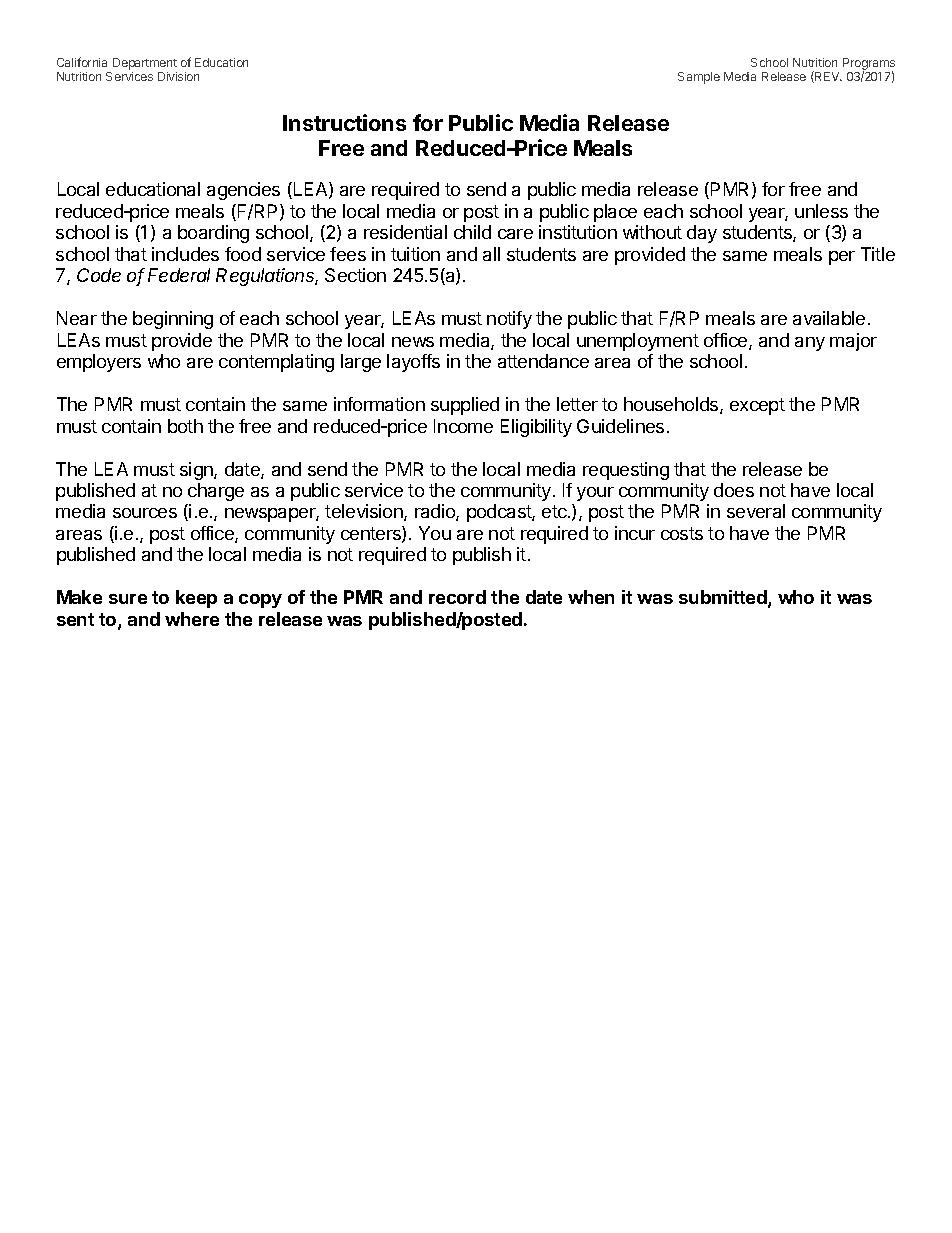 Image resolution: width=952 pixels, height=1233 pixels. Describe the element at coordinates (344, 122) in the page. I see `Instructions` at that location.
